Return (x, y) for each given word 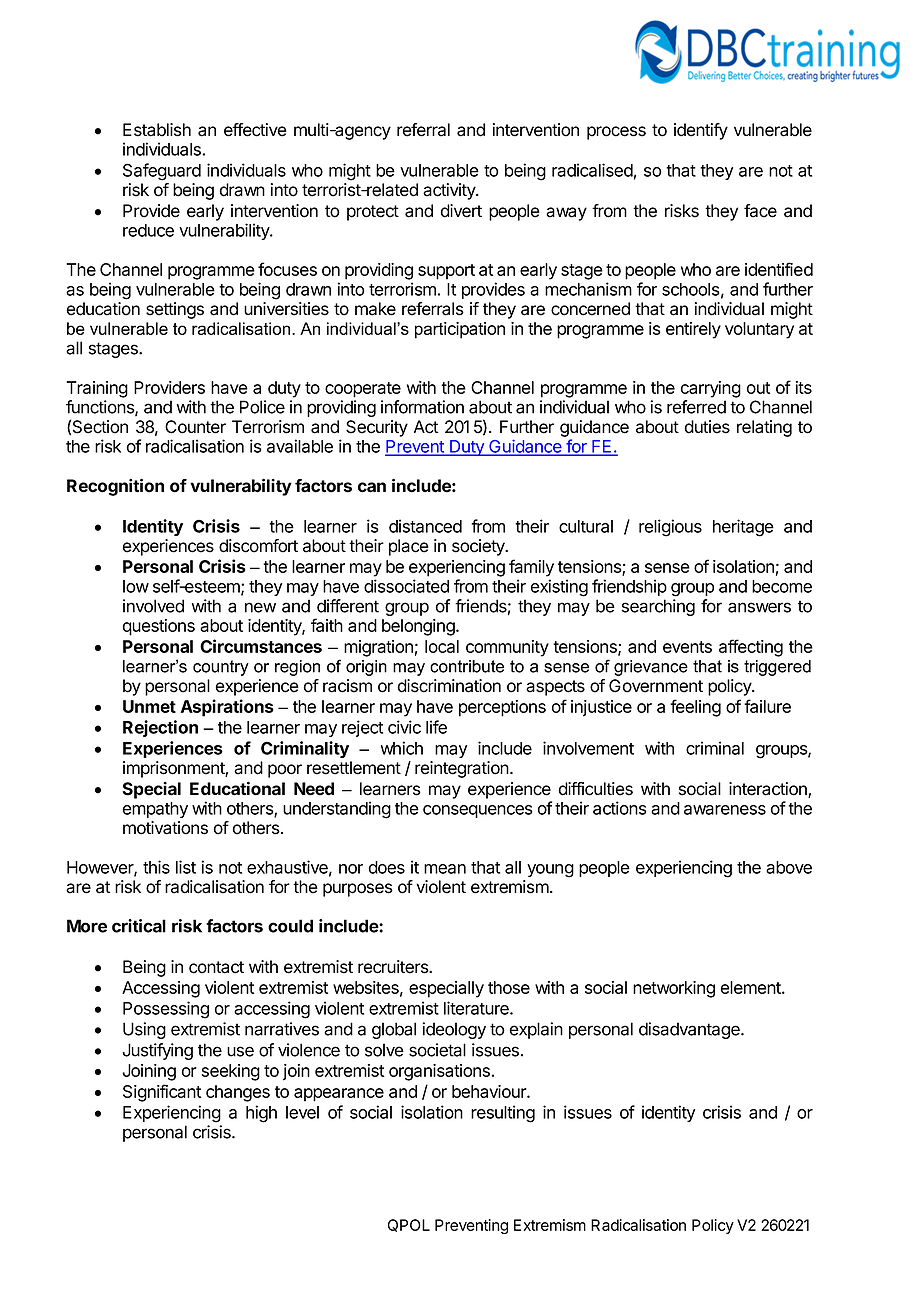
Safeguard (162, 172)
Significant (162, 1093)
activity (450, 191)
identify (701, 131)
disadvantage (690, 1030)
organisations (439, 1072)
